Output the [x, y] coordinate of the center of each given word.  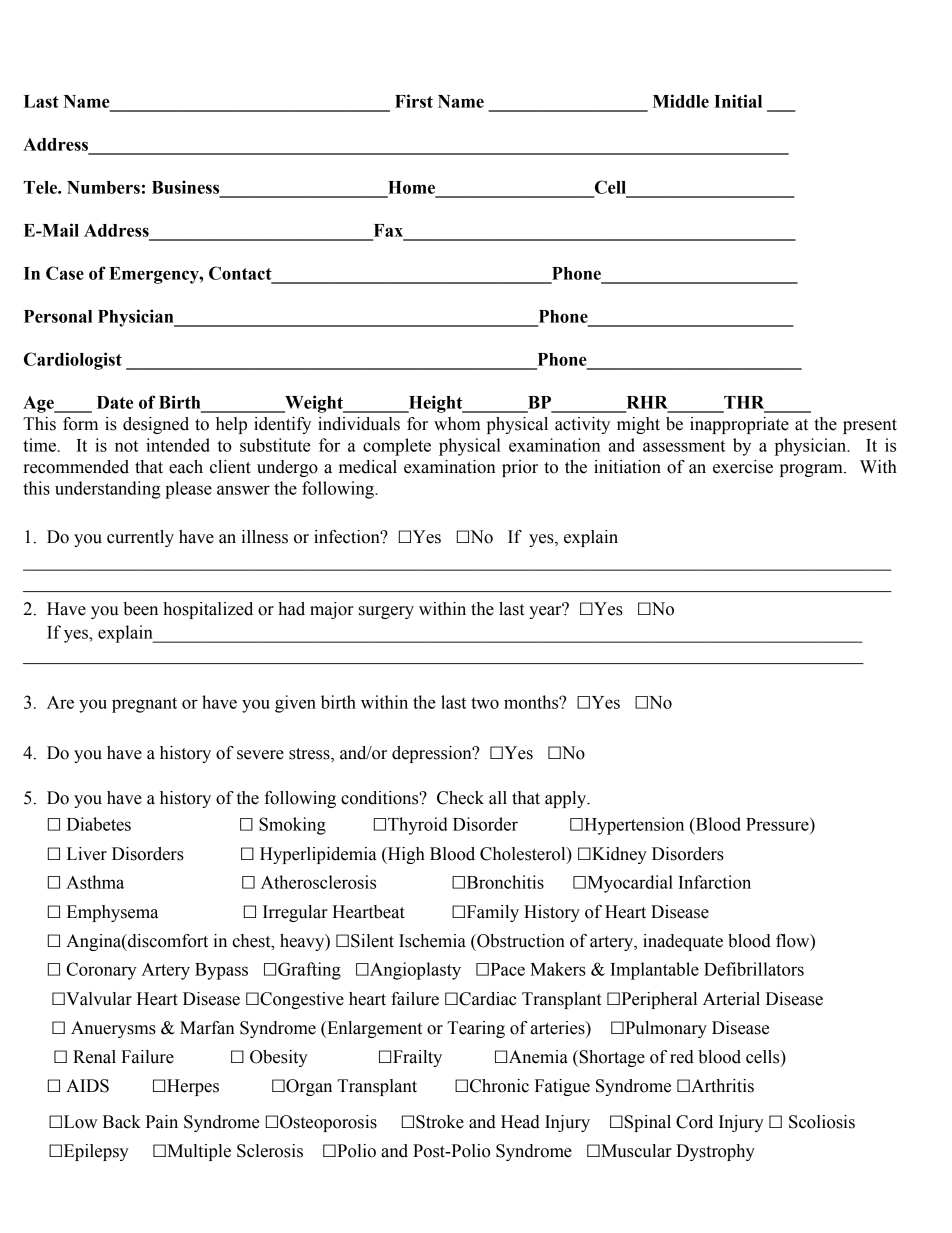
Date [115, 402]
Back [122, 1122]
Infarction [714, 882]
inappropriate [739, 425]
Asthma [95, 882]
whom [457, 424]
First [414, 101]
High [405, 855]
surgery [386, 612]
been [140, 609]
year [546, 611]
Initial [738, 101]
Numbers [103, 187]
